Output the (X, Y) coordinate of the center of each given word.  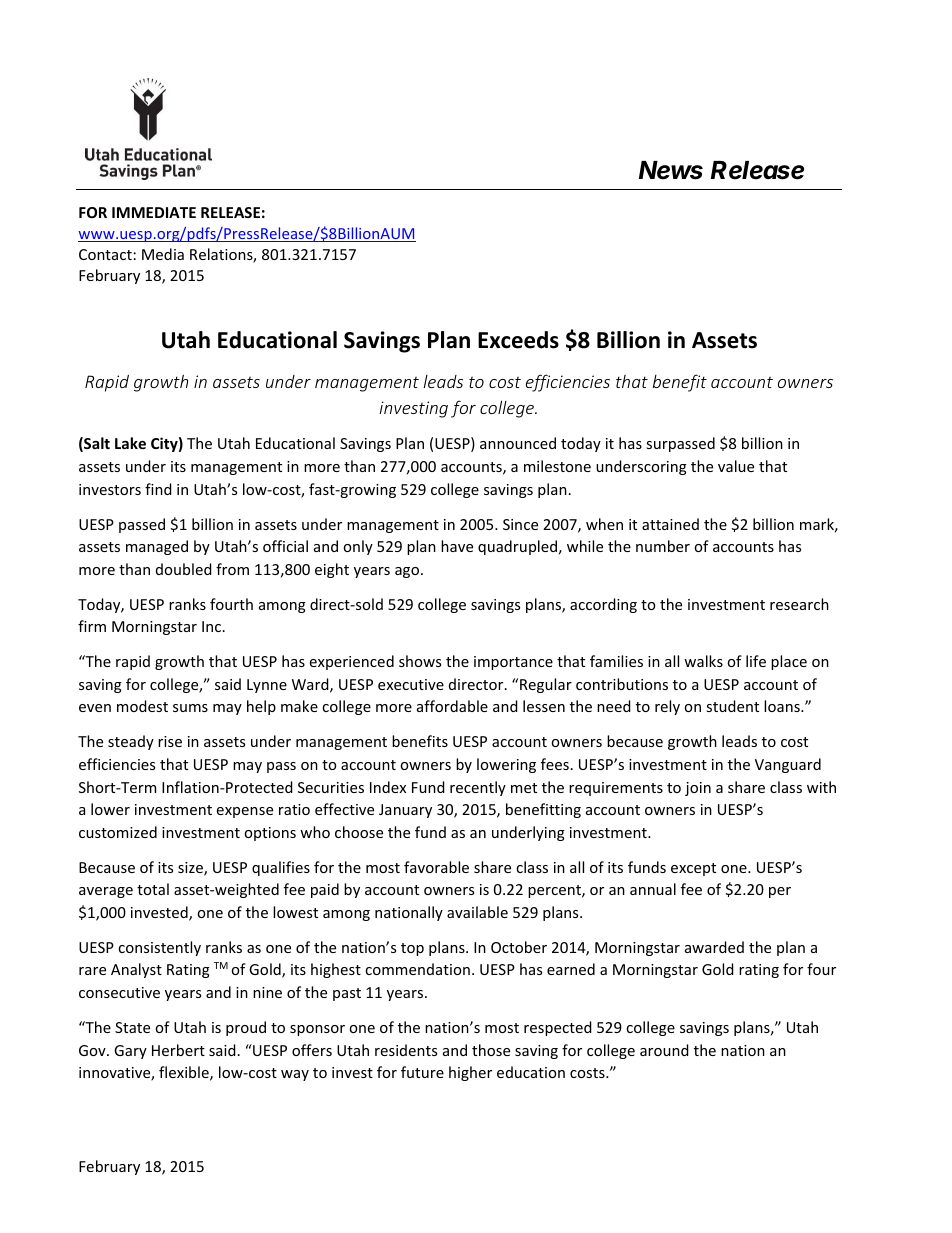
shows (420, 661)
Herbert (178, 1050)
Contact (105, 254)
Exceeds (518, 340)
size (191, 869)
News (671, 170)
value (736, 466)
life (756, 661)
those (491, 1050)
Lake (130, 443)
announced (518, 443)
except (693, 869)
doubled (184, 569)
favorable (436, 867)
